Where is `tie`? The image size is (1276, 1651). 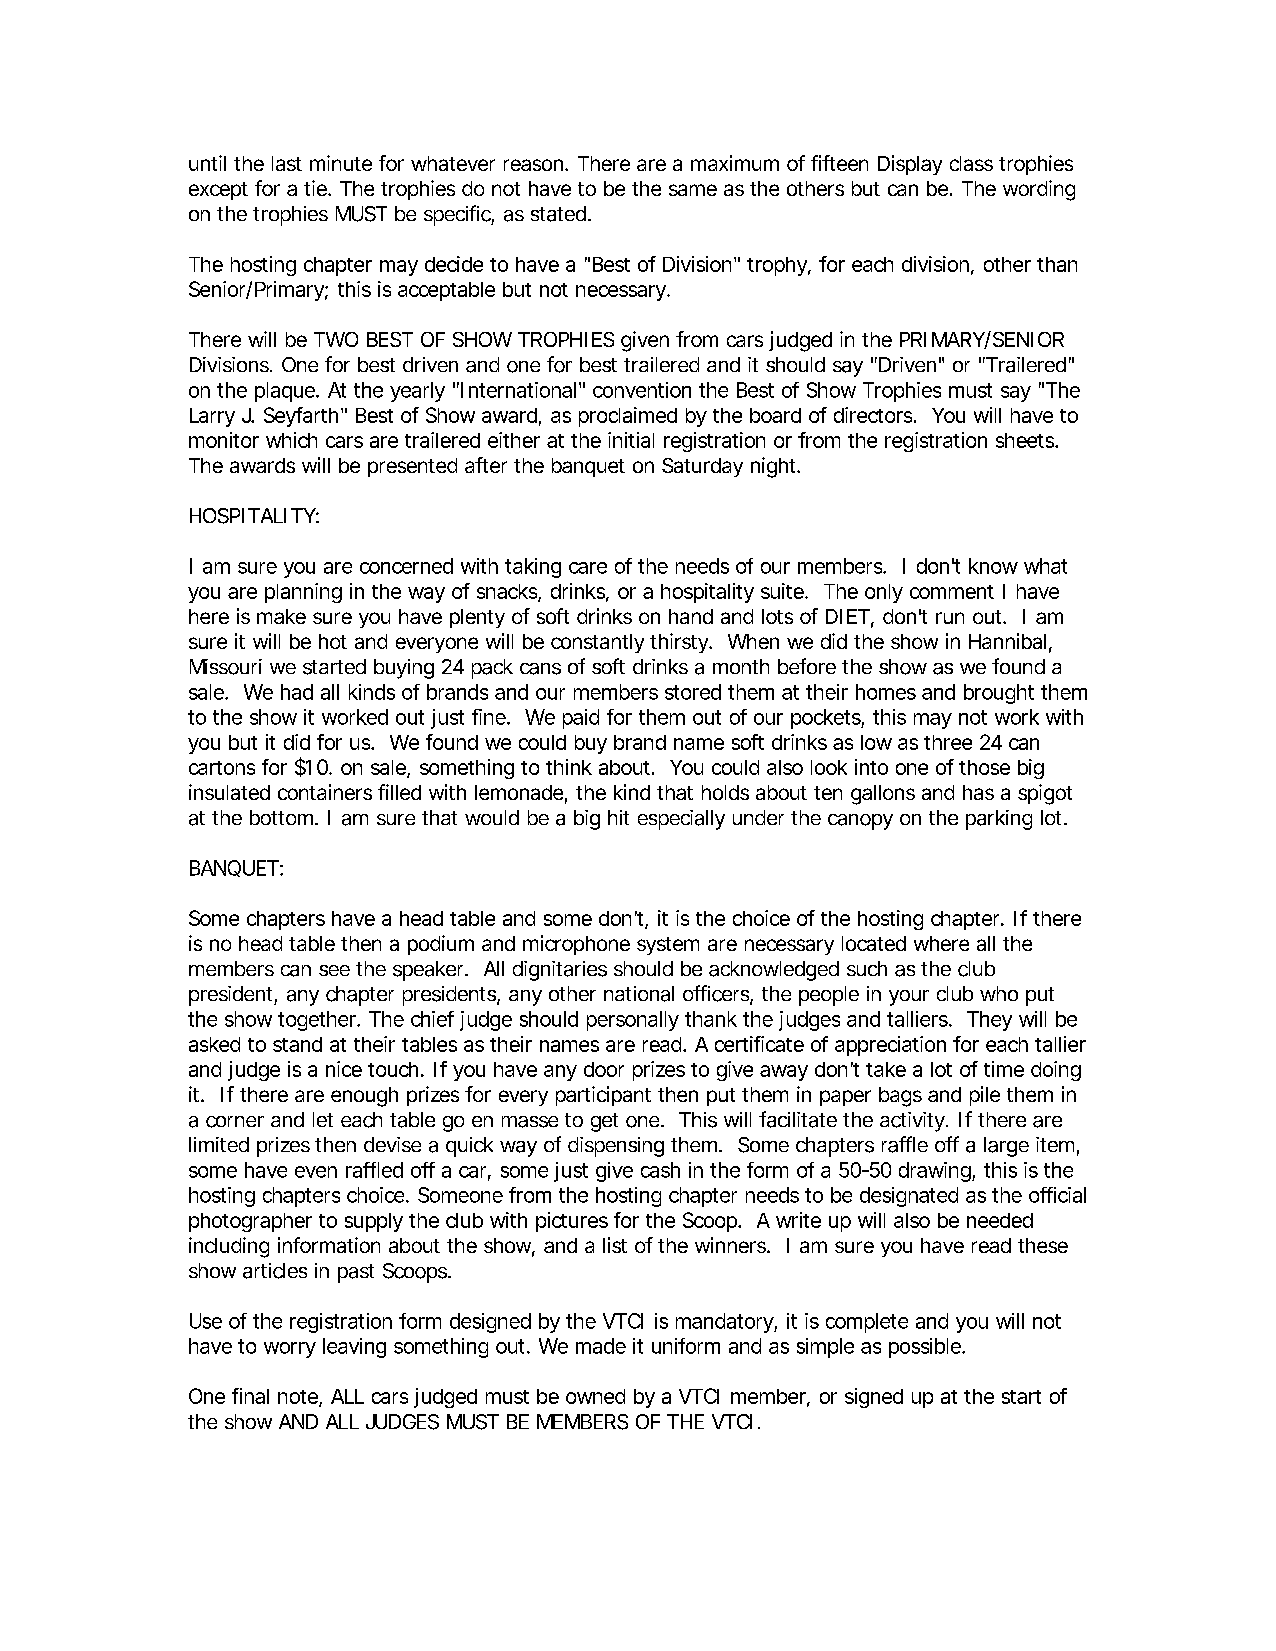 tie is located at coordinates (315, 188).
